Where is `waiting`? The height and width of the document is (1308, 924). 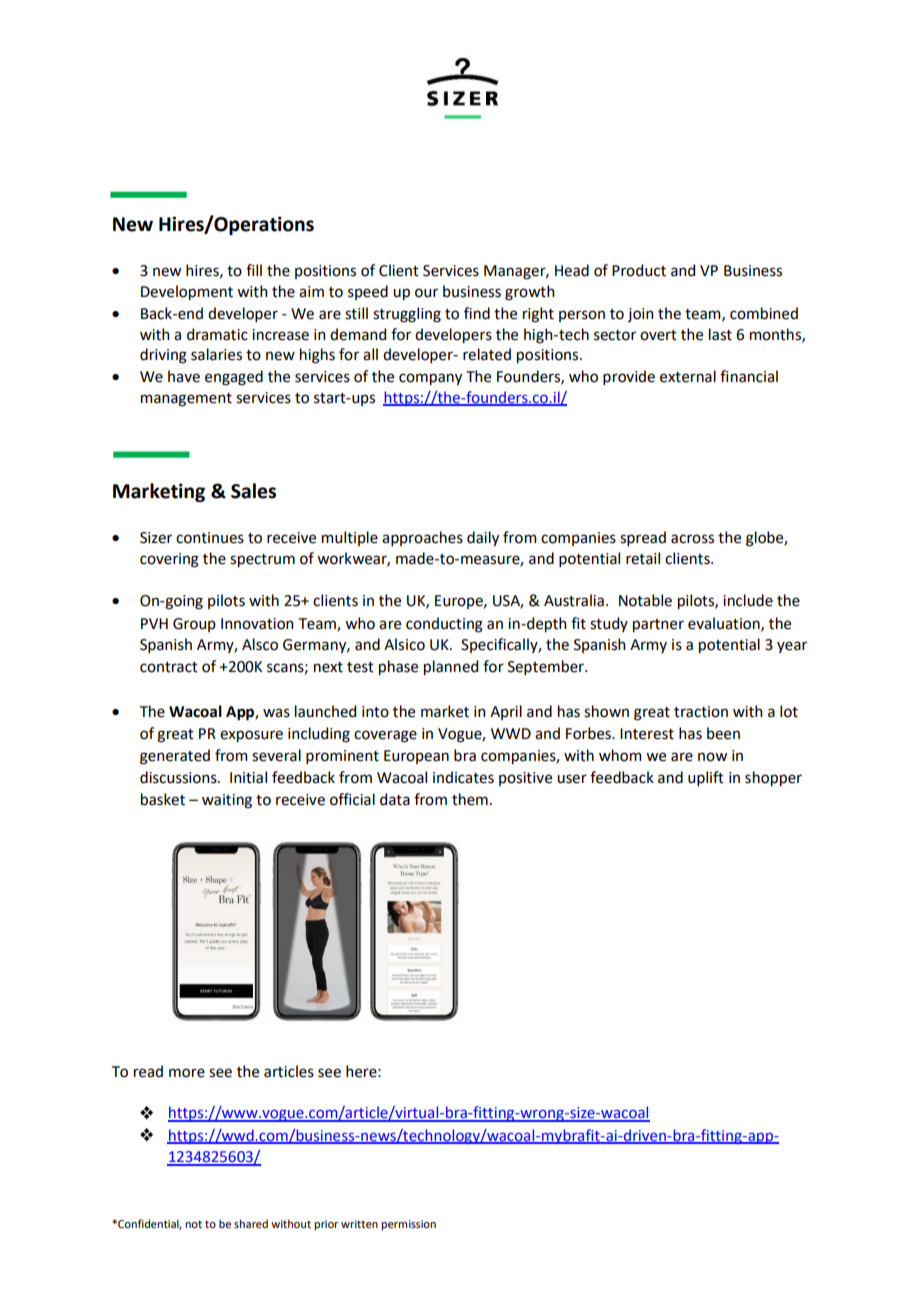
waiting is located at coordinates (227, 801).
